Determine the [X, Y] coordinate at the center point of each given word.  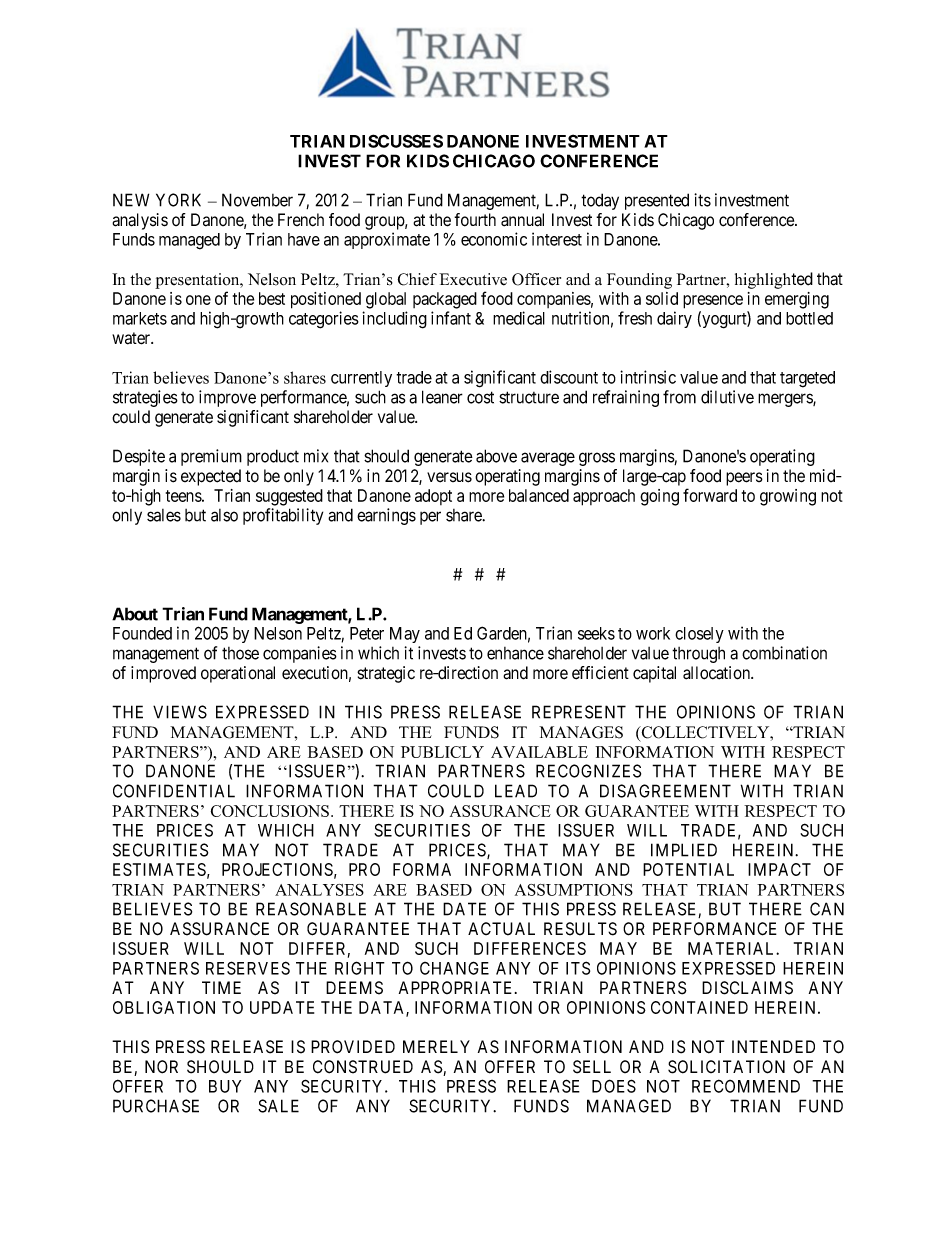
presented [657, 201]
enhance [515, 653]
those [240, 653]
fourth [475, 220]
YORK [178, 200]
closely [699, 635]
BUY [225, 1086]
